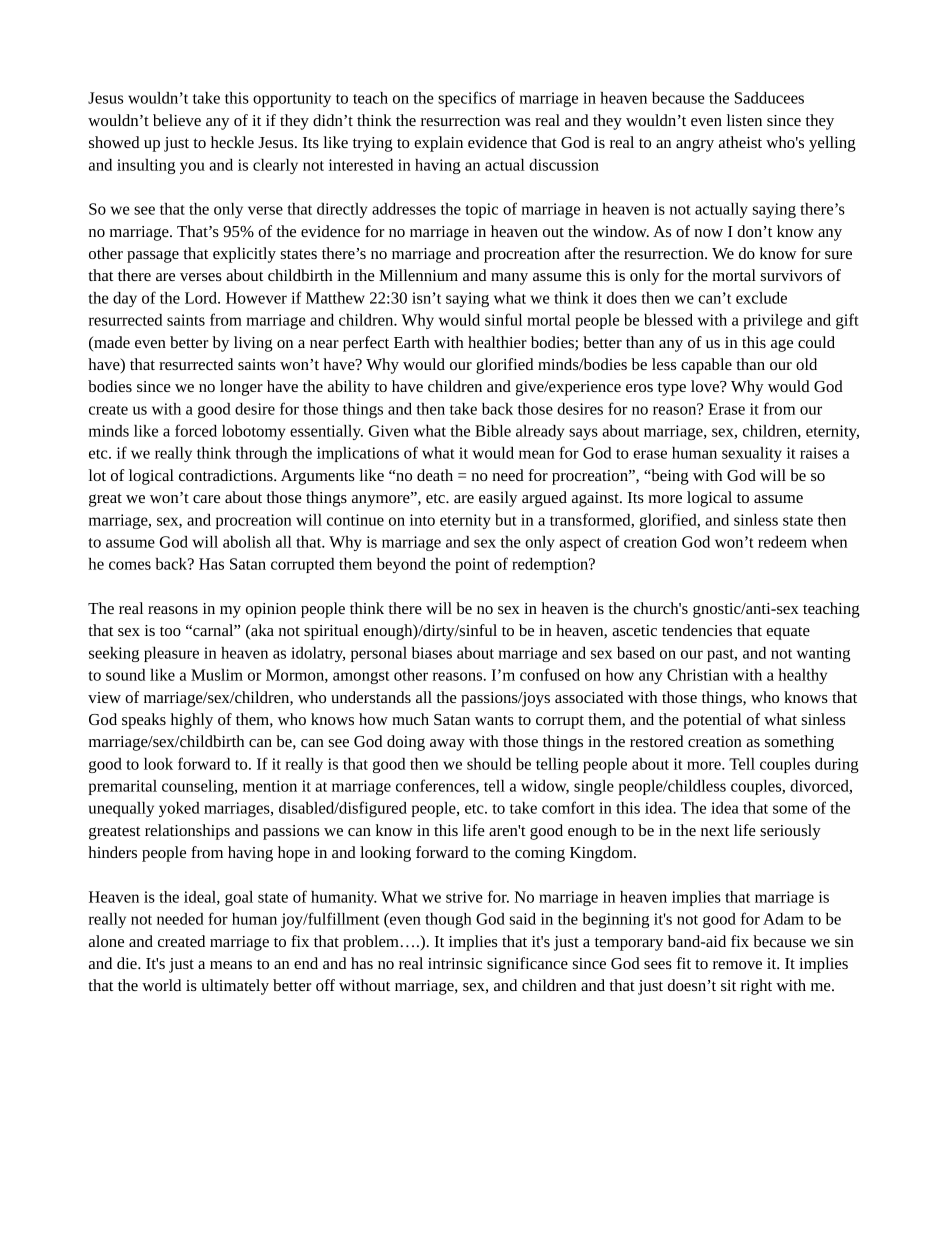 The image size is (952, 1233). What do you see at coordinates (161, 985) in the screenshot?
I see `world` at bounding box center [161, 985].
